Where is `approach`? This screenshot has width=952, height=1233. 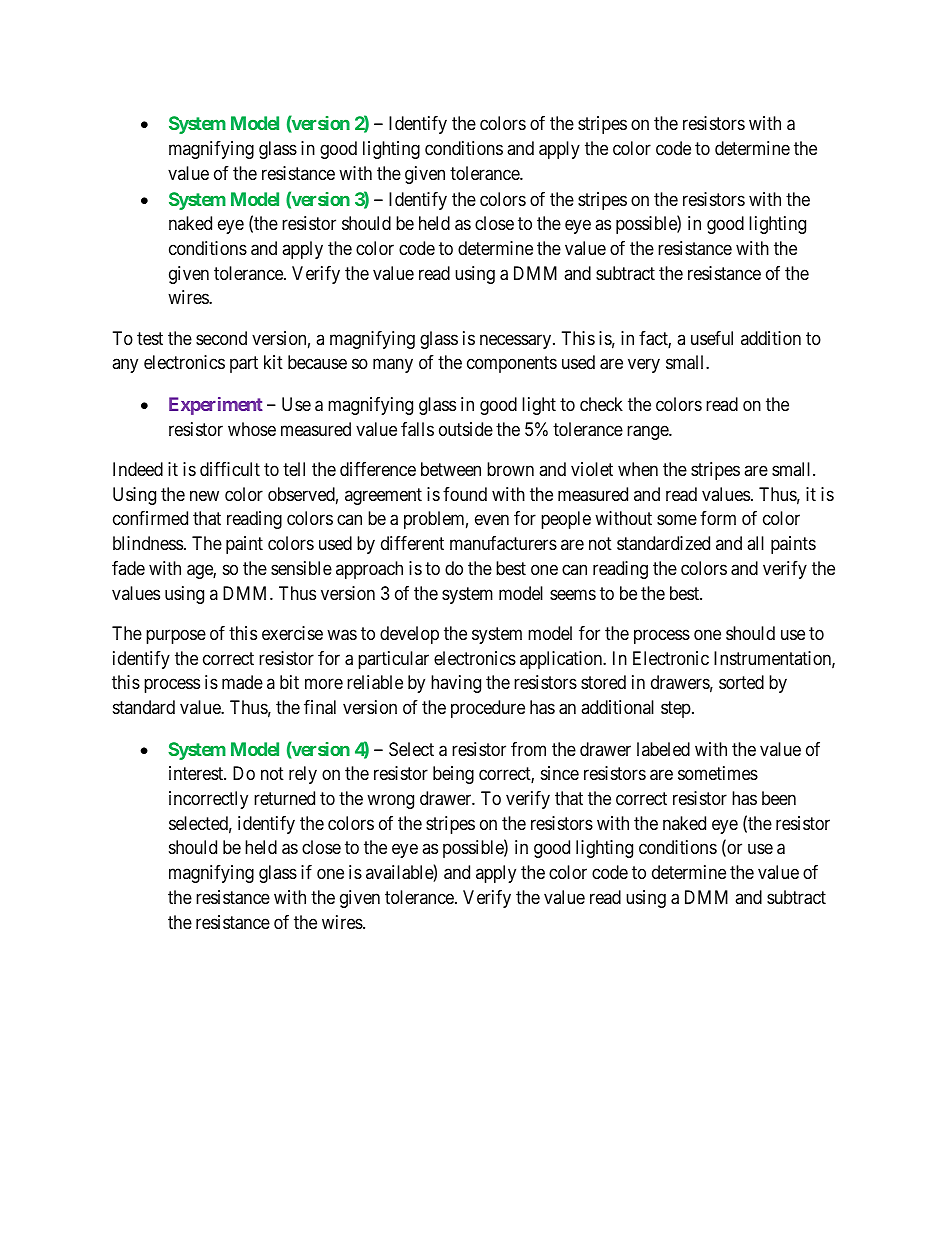
approach is located at coordinates (369, 570).
